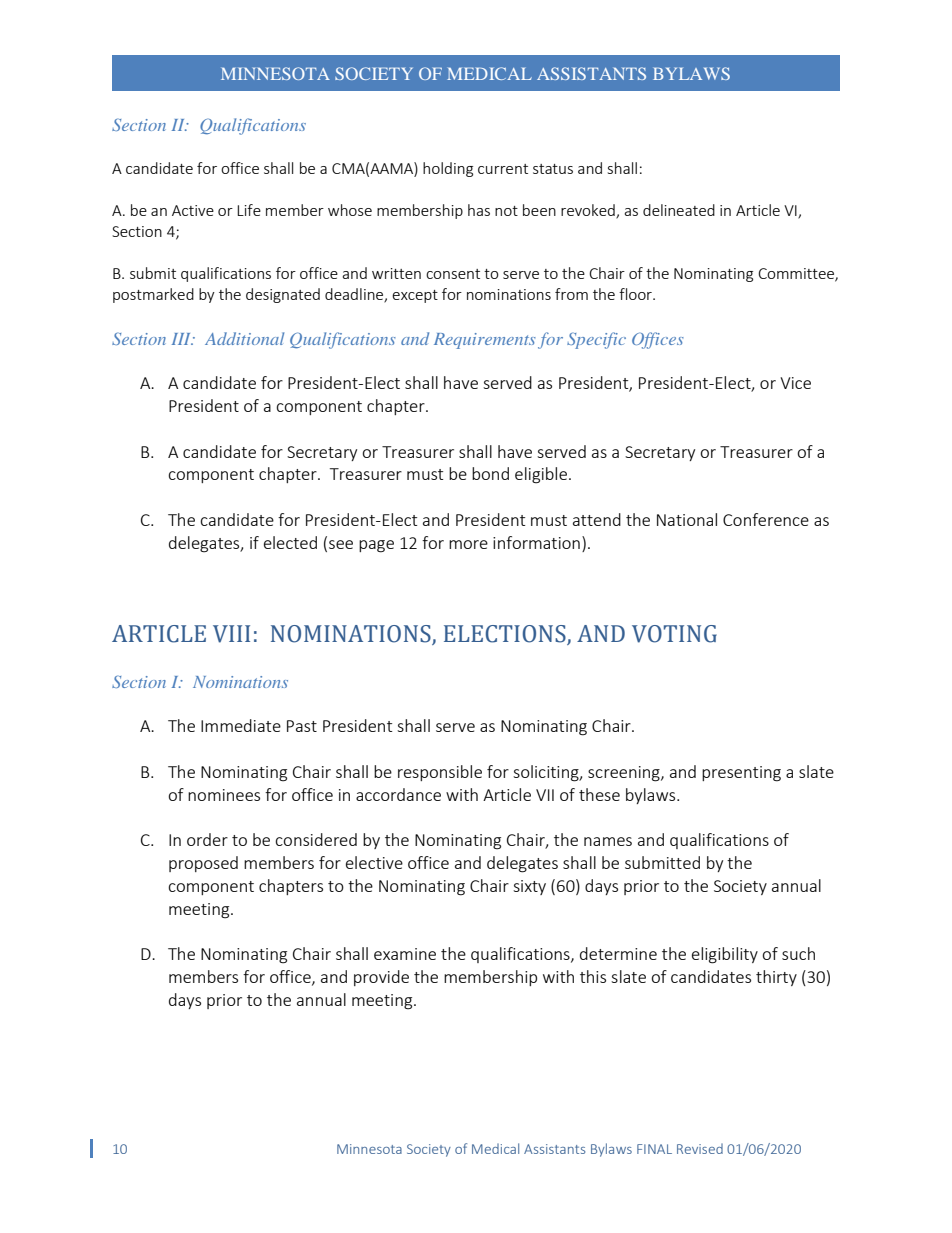 The width and height of the page is (952, 1233). What do you see at coordinates (679, 210) in the page?
I see `delineated` at bounding box center [679, 210].
